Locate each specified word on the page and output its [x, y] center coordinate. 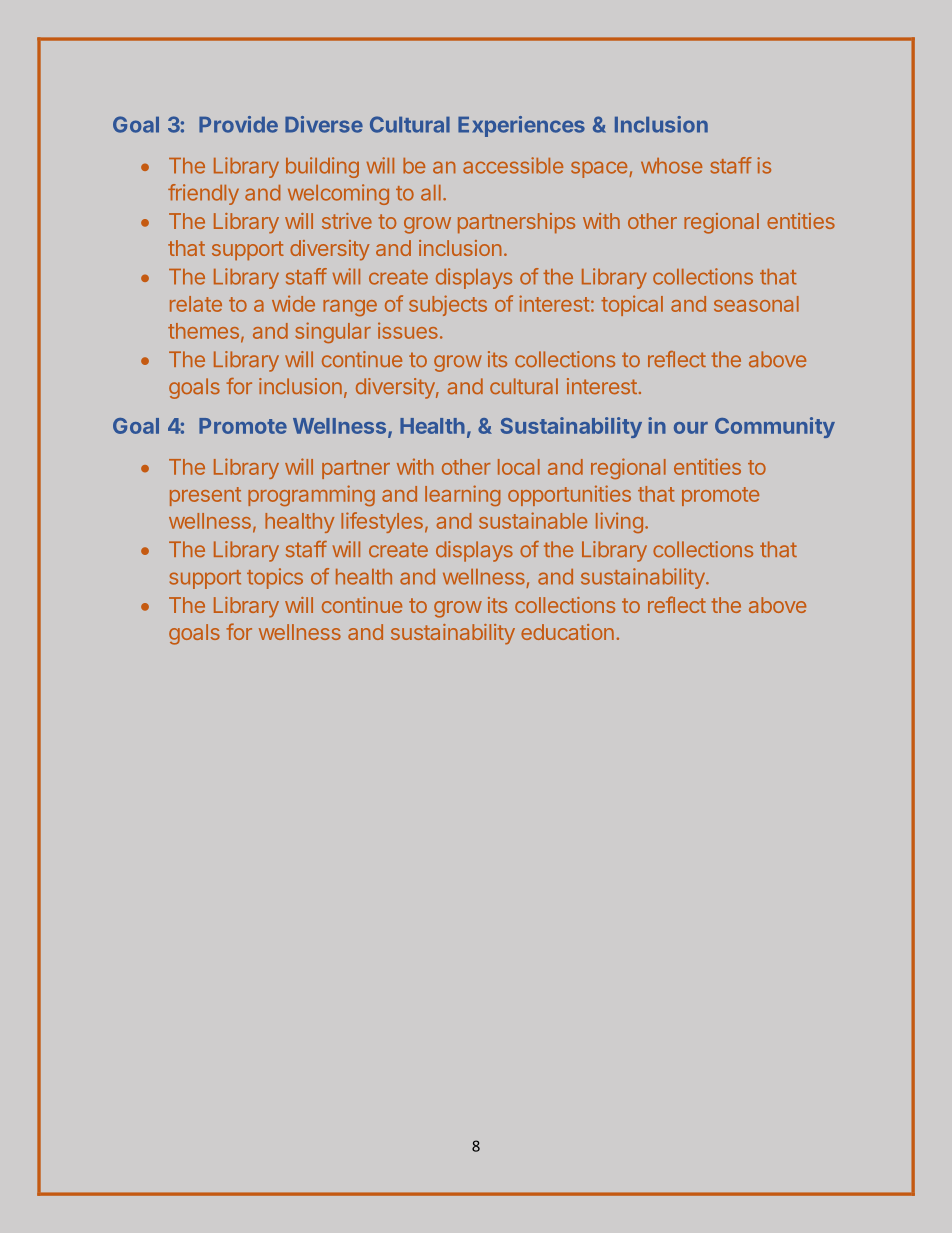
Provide [238, 124]
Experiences [521, 126]
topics [275, 578]
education [567, 632]
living [619, 522]
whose [671, 166]
